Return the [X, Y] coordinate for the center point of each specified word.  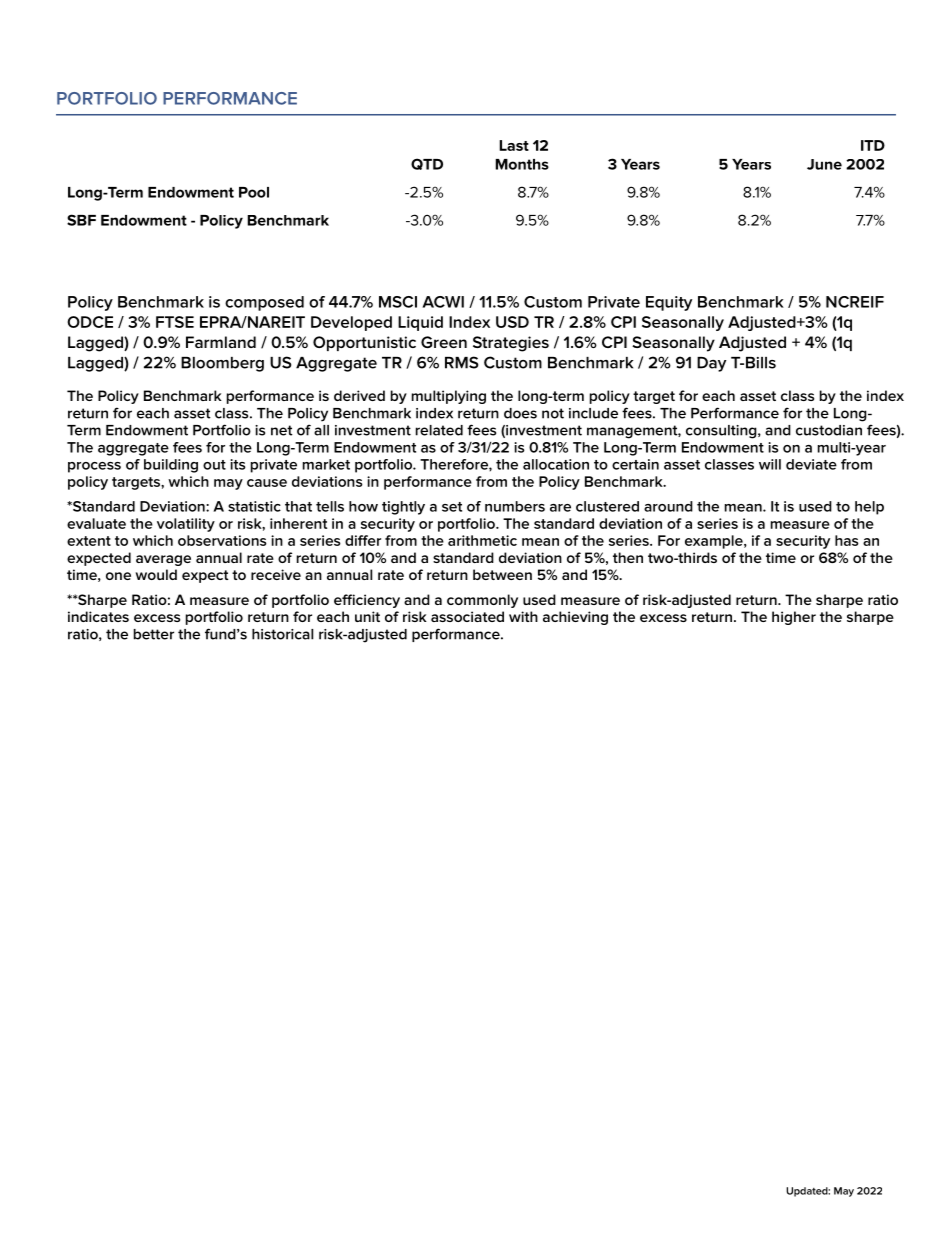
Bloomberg [222, 364]
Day [711, 364]
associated [467, 616]
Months [522, 164]
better [154, 634]
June [824, 164]
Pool [254, 192]
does [520, 413]
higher [794, 618]
